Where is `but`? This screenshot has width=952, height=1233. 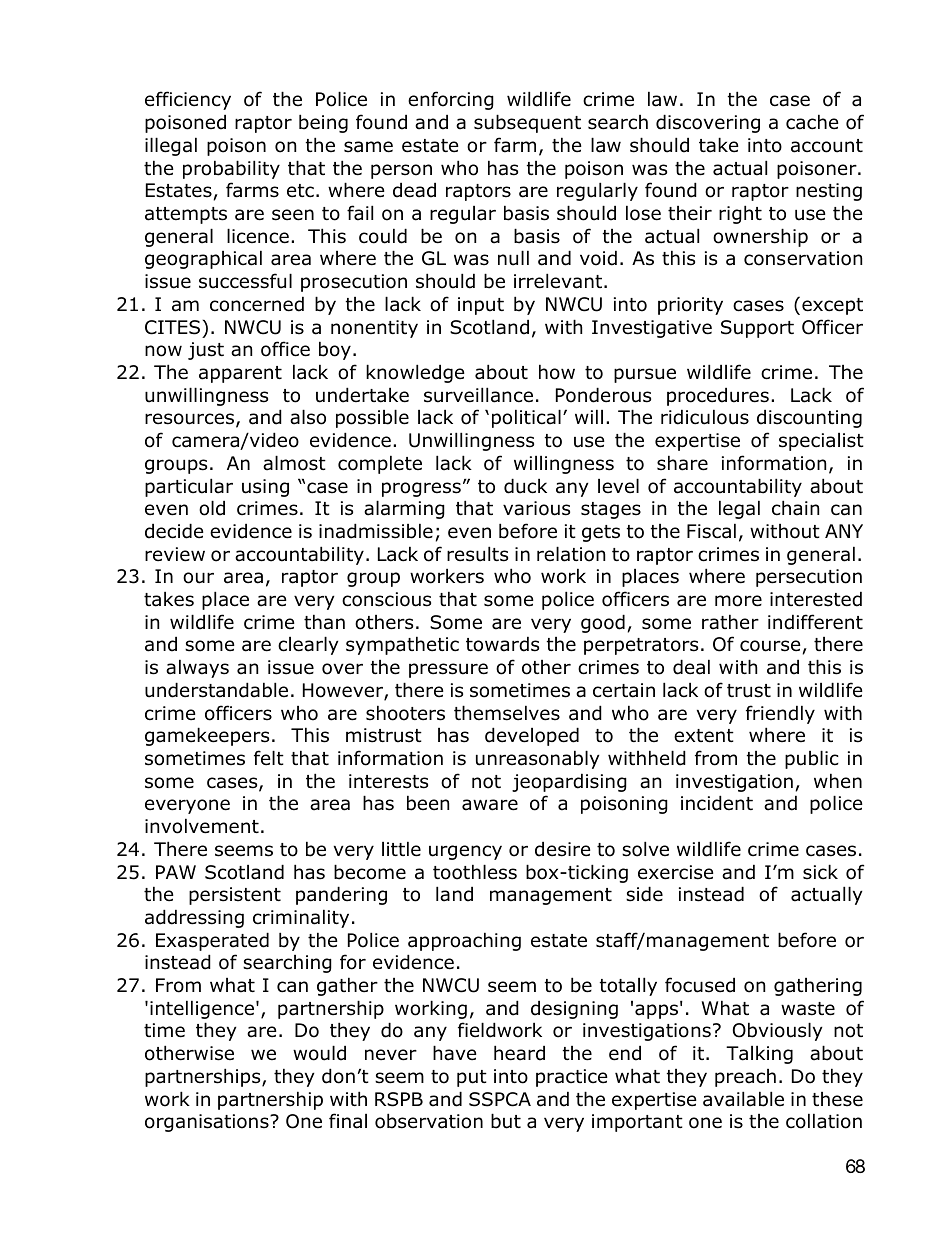 but is located at coordinates (506, 1121).
